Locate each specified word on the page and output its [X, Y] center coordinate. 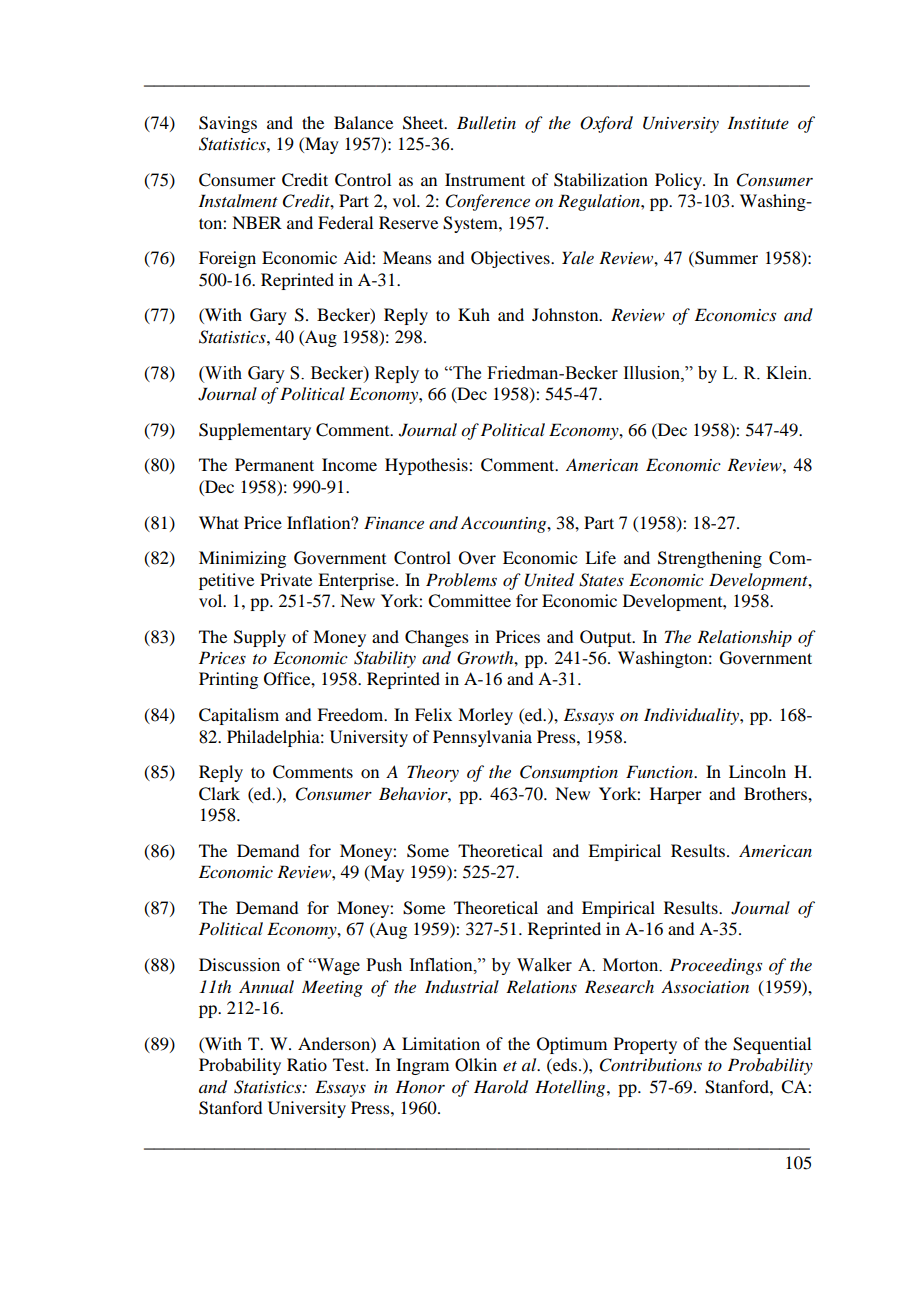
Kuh [474, 314]
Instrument [485, 179]
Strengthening [710, 559]
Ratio [307, 1064]
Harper [676, 795]
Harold [501, 1087]
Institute [758, 122]
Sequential [772, 1045]
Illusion [652, 373]
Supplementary [255, 431]
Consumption [569, 773]
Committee [469, 601]
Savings [228, 124]
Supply [260, 638]
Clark [219, 794]
